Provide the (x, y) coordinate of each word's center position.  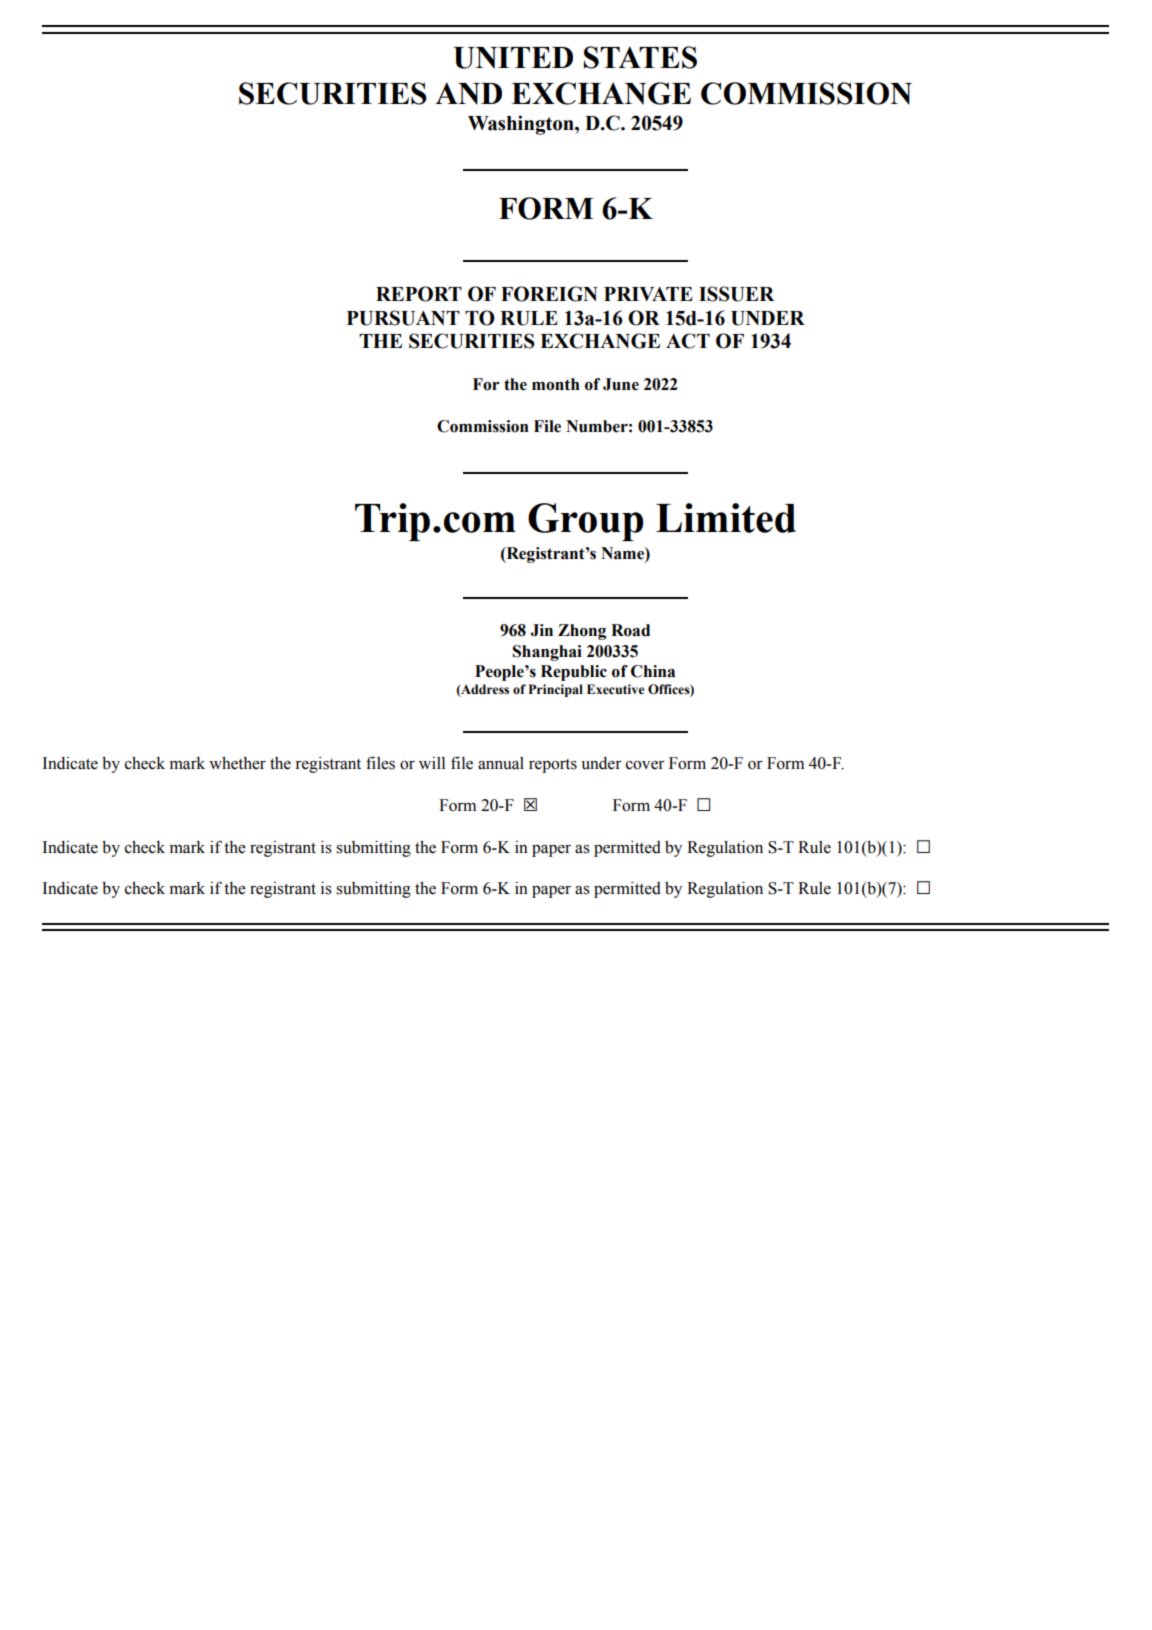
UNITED (513, 58)
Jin (541, 630)
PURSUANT (403, 318)
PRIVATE (648, 294)
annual (501, 763)
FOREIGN (549, 294)
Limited (726, 518)
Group (586, 522)
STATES (640, 57)
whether (237, 763)
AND (468, 93)
